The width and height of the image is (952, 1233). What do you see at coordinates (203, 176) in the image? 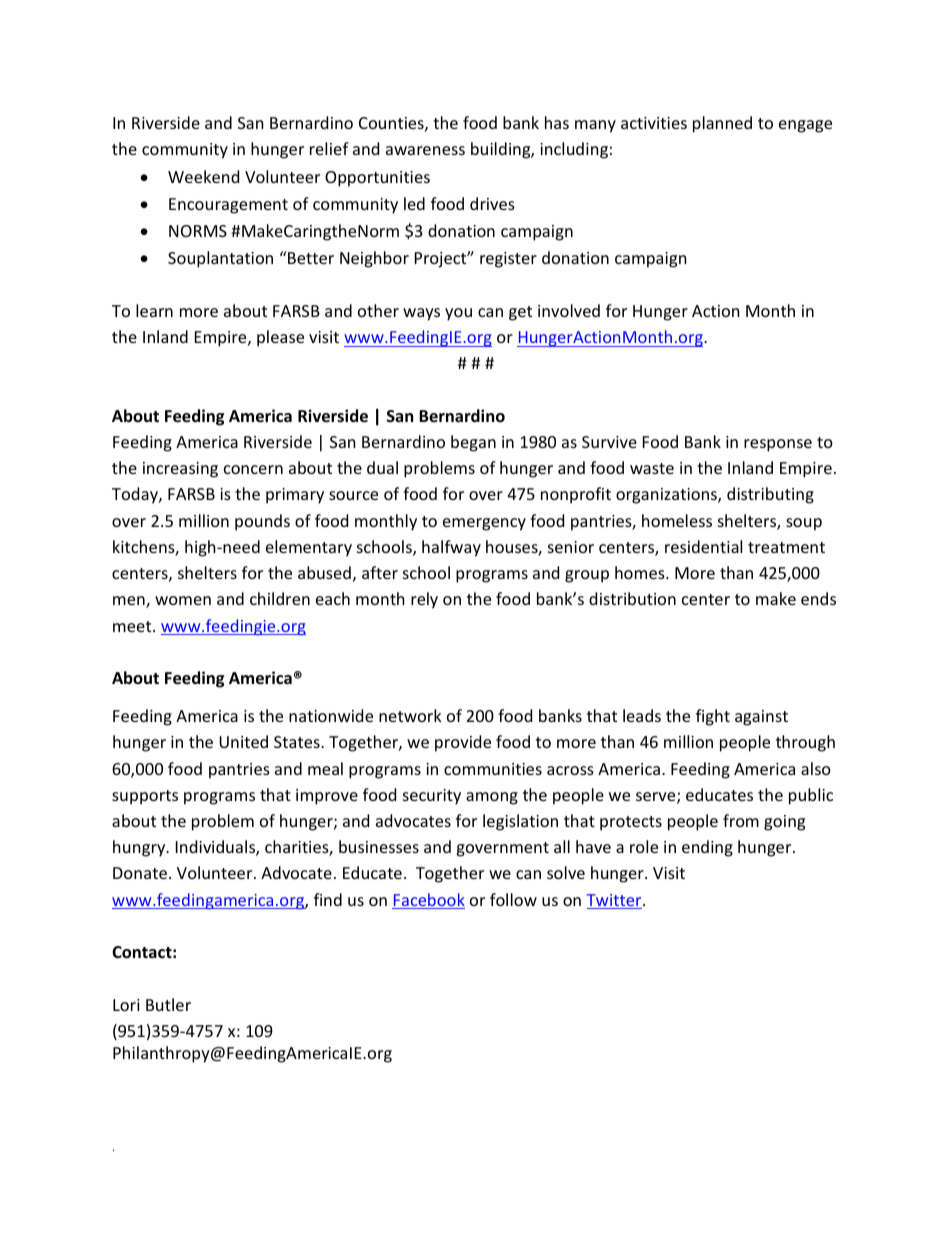
I see `Weekend` at bounding box center [203, 176].
